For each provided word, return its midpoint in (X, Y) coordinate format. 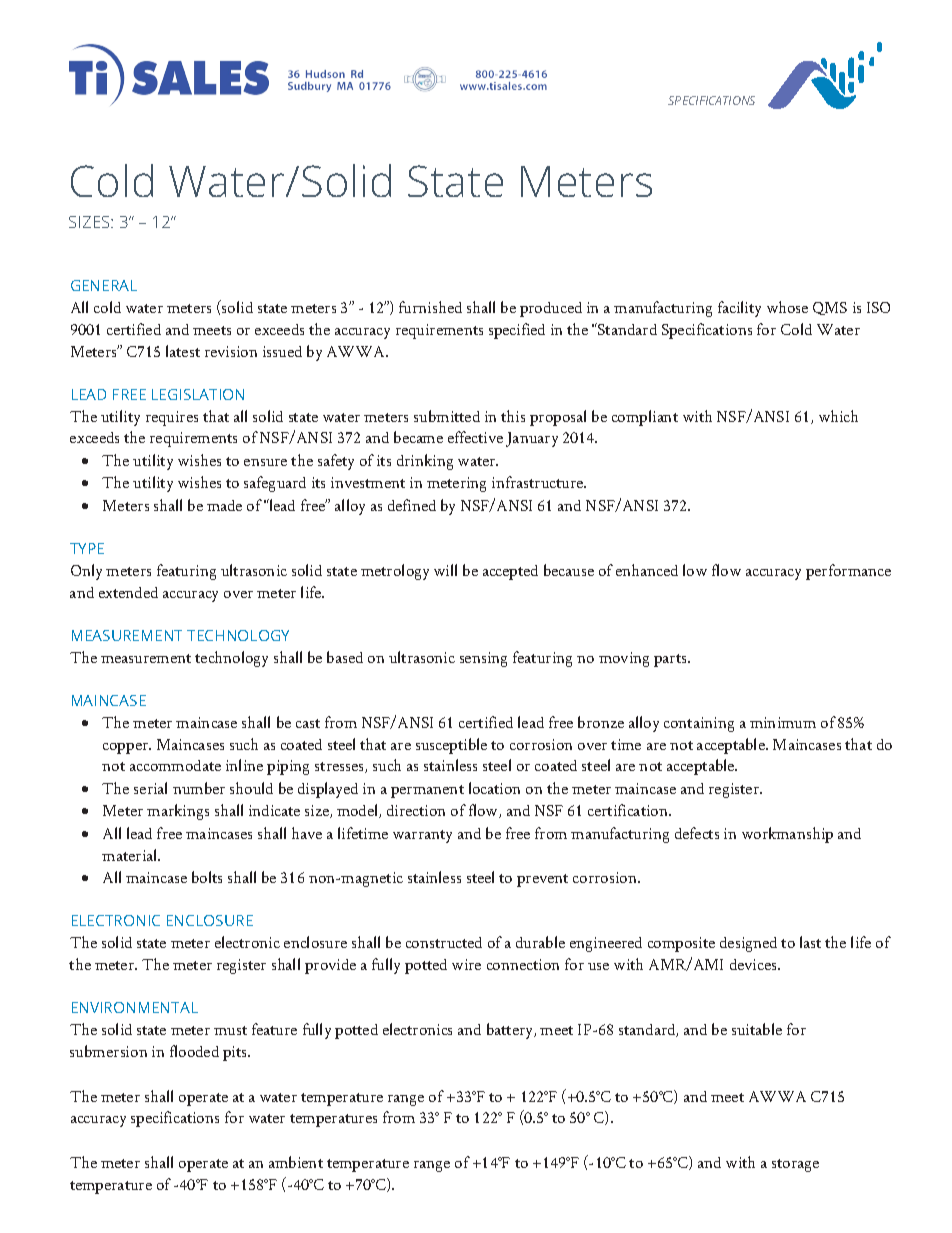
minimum (783, 722)
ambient (296, 1162)
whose (787, 307)
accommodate (175, 765)
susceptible (451, 746)
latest (183, 351)
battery (511, 1031)
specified (517, 331)
